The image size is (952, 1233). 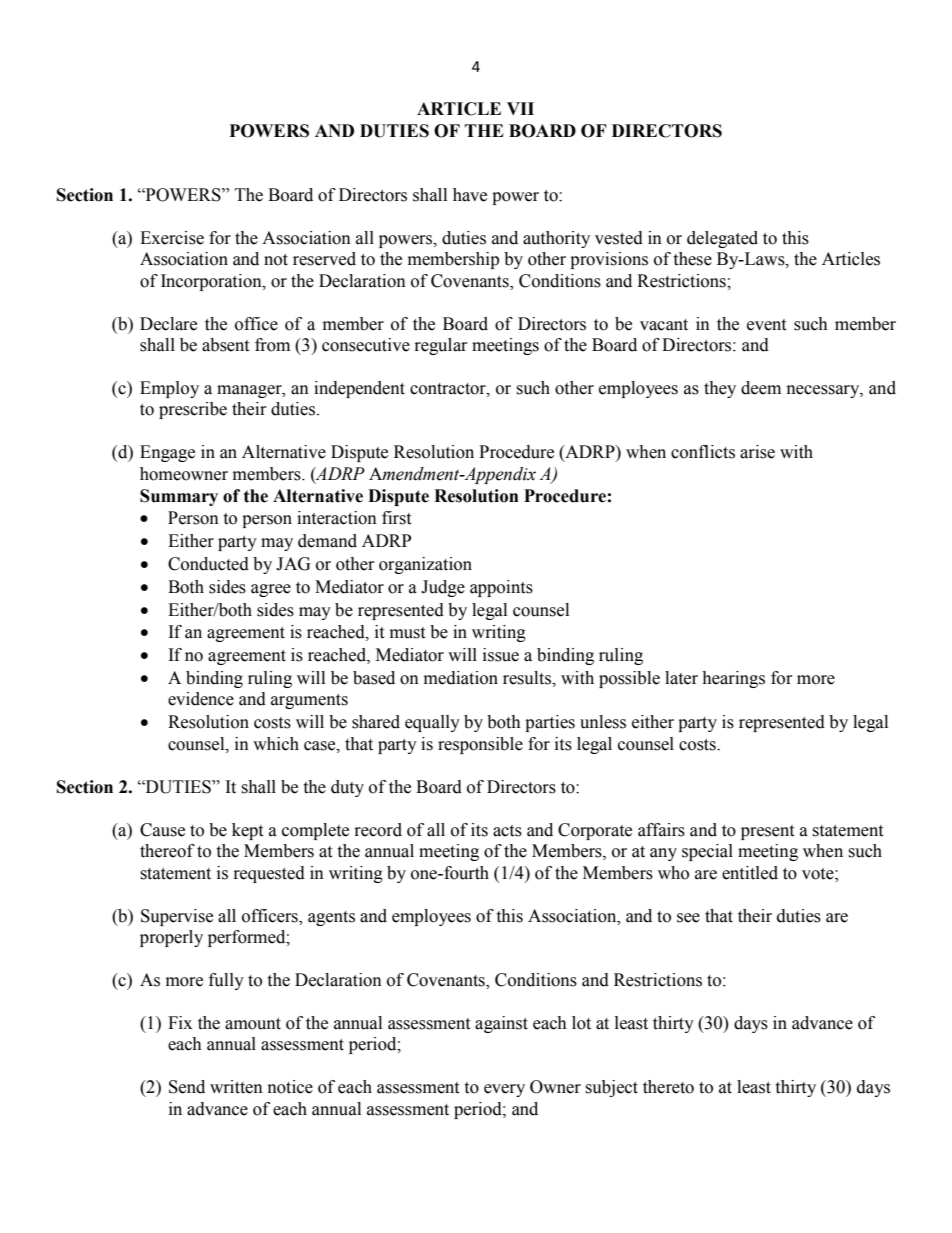 What do you see at coordinates (507, 831) in the image?
I see `acts` at bounding box center [507, 831].
